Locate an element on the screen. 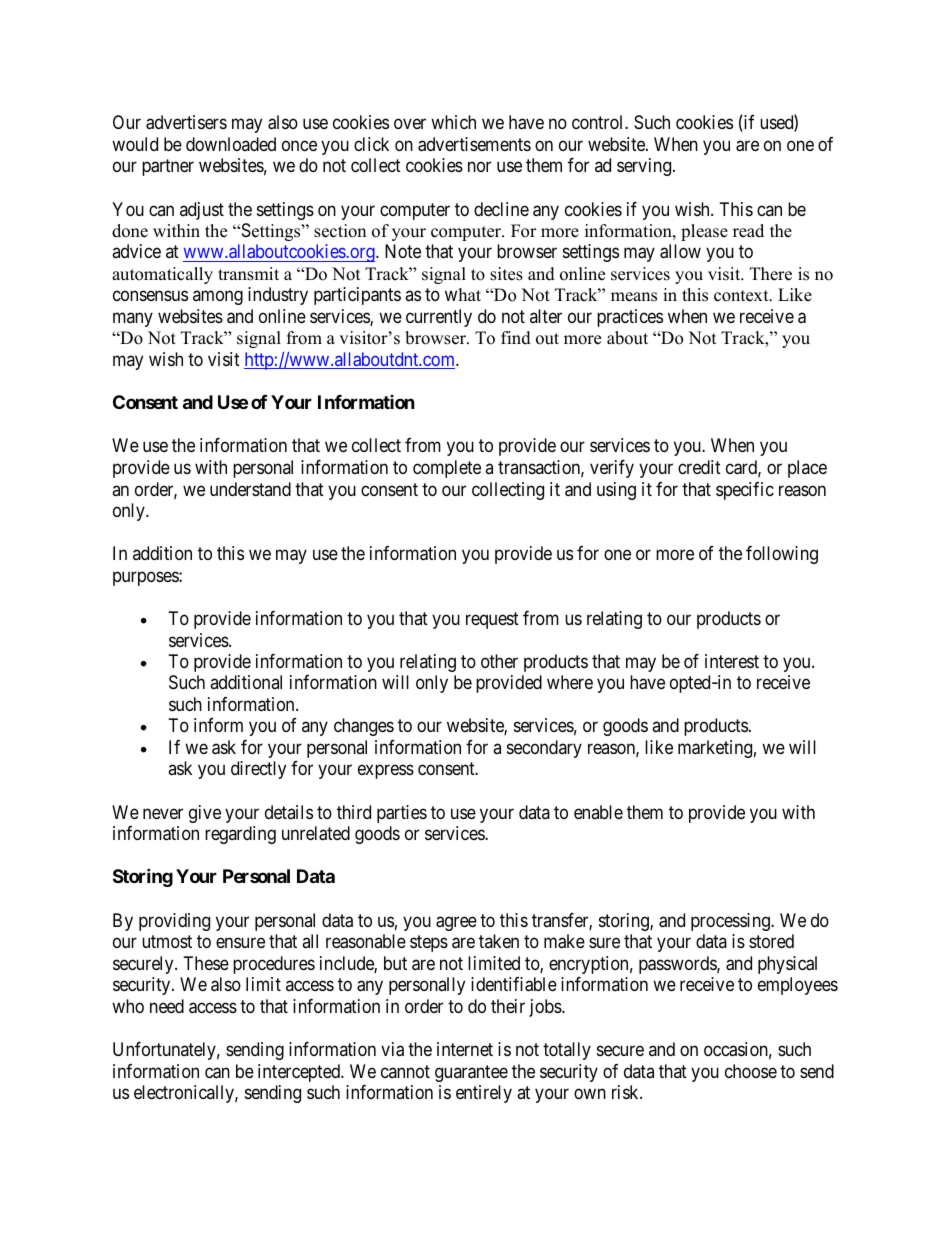  downloaded is located at coordinates (231, 144).
